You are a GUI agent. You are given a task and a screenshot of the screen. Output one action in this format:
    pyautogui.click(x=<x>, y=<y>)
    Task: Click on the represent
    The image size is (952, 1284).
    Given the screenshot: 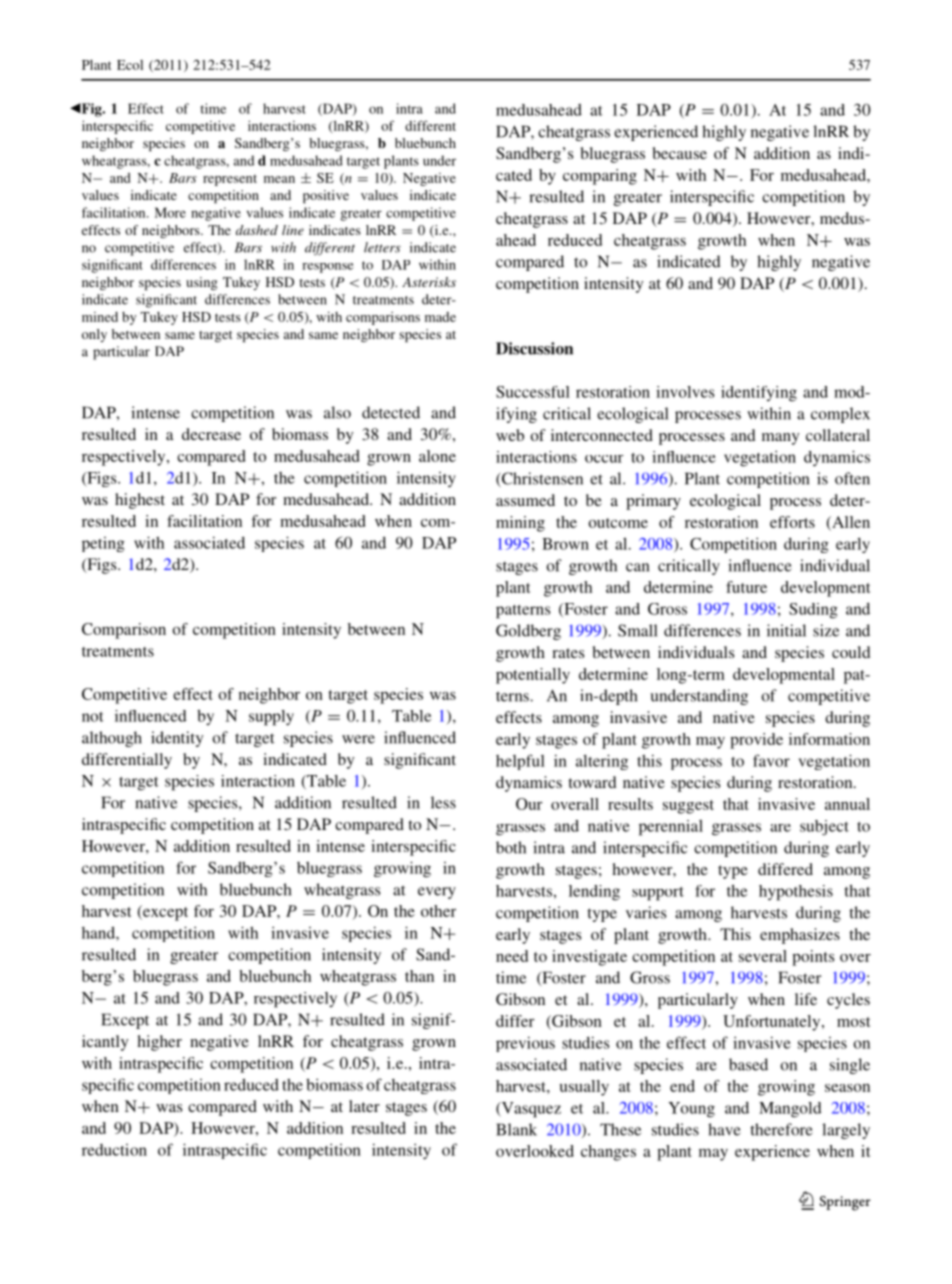 What is the action you would take?
    pyautogui.click(x=230, y=180)
